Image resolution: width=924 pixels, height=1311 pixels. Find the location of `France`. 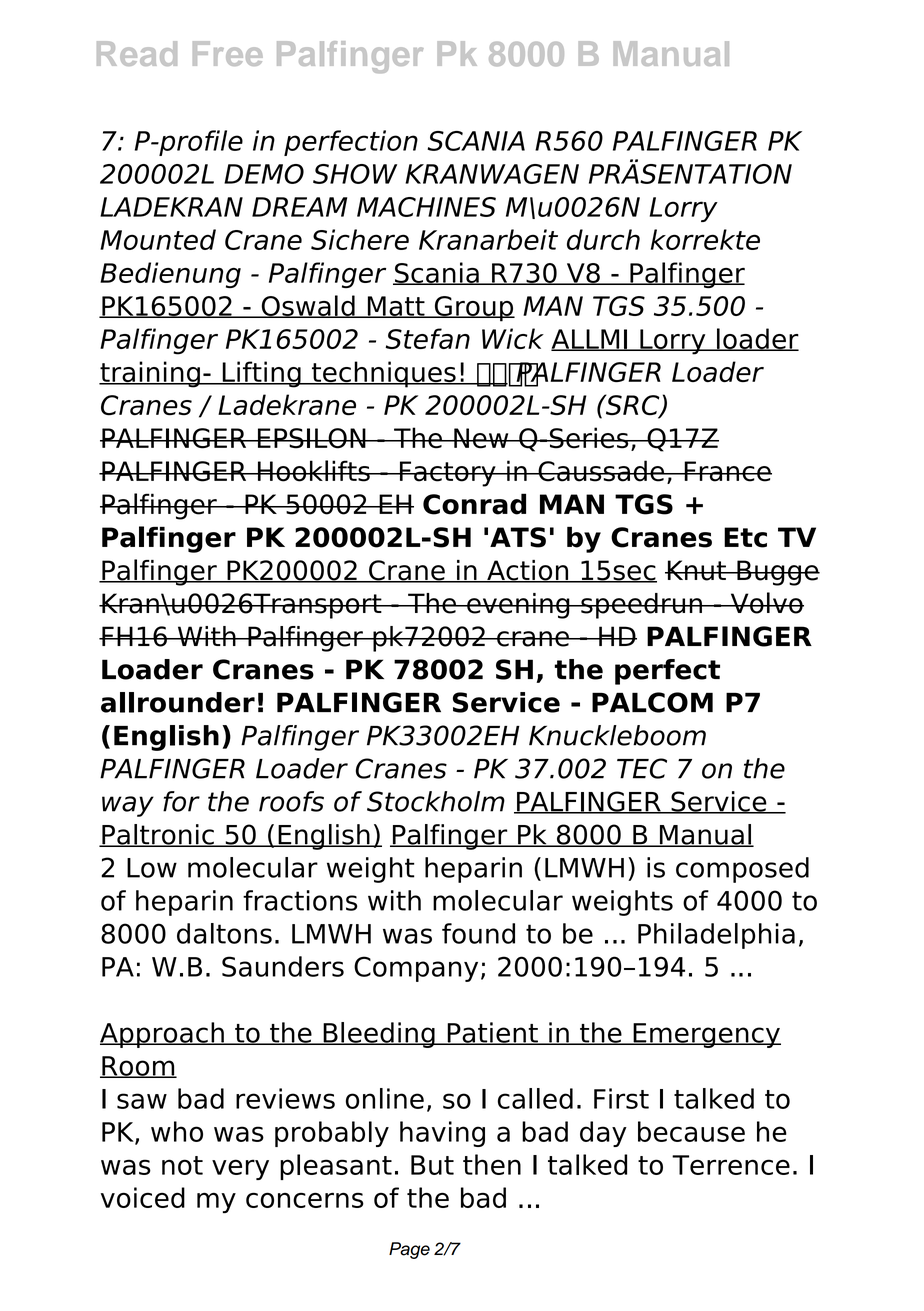

France is located at coordinates (727, 471).
